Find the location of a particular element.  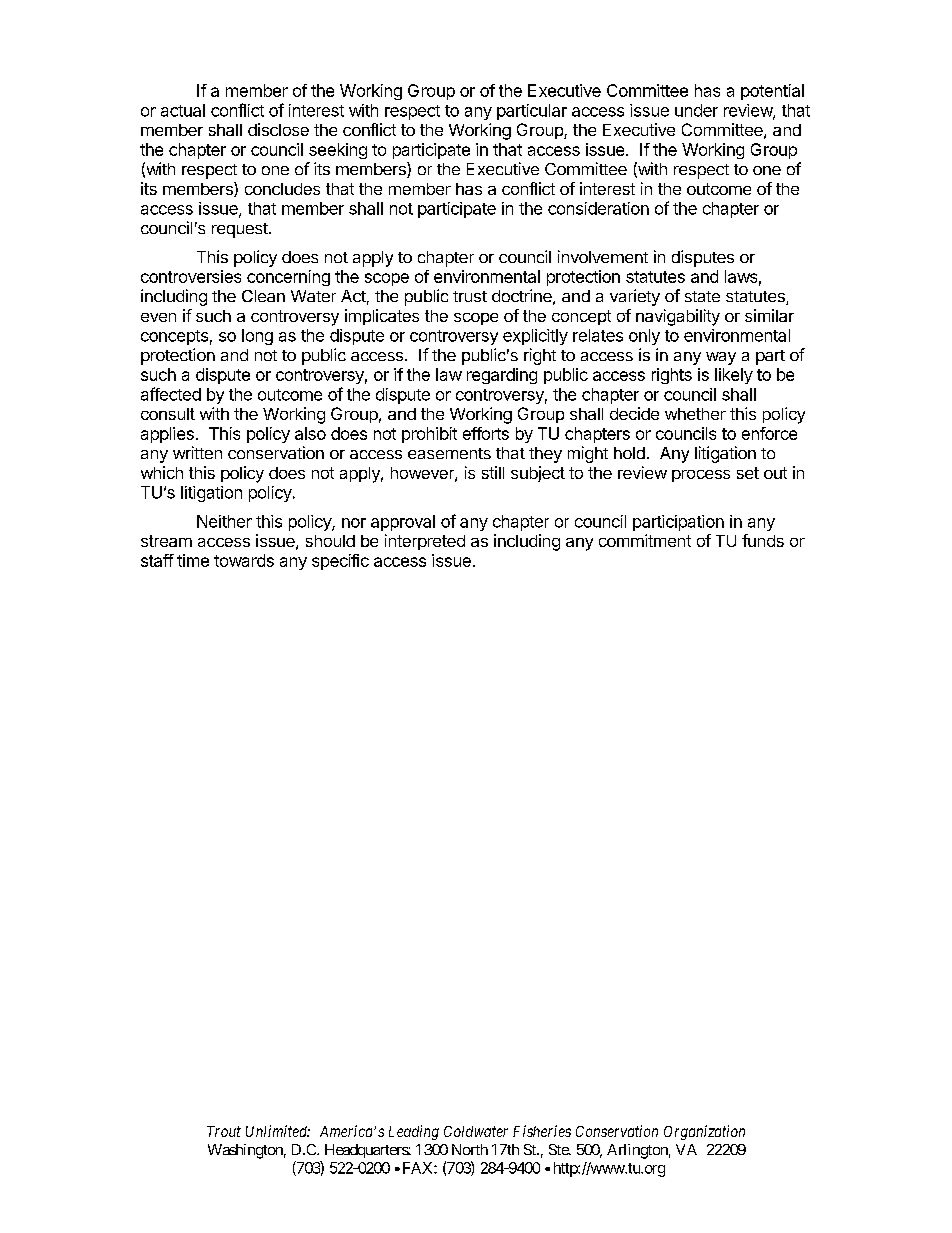

seeking is located at coordinates (338, 151).
